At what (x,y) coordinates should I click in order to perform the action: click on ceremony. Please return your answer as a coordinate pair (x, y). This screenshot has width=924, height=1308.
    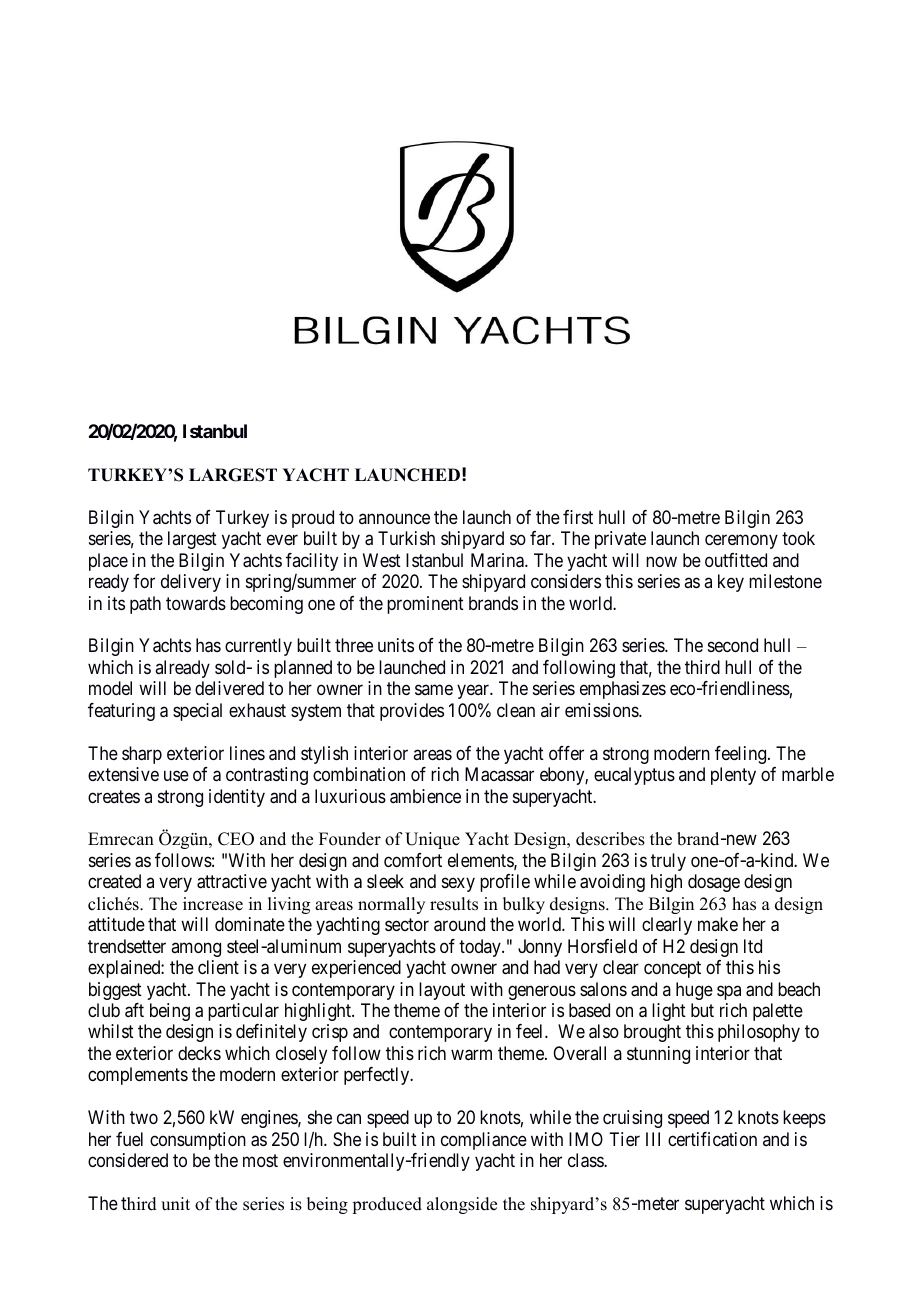
    Looking at the image, I should click on (741, 542).
